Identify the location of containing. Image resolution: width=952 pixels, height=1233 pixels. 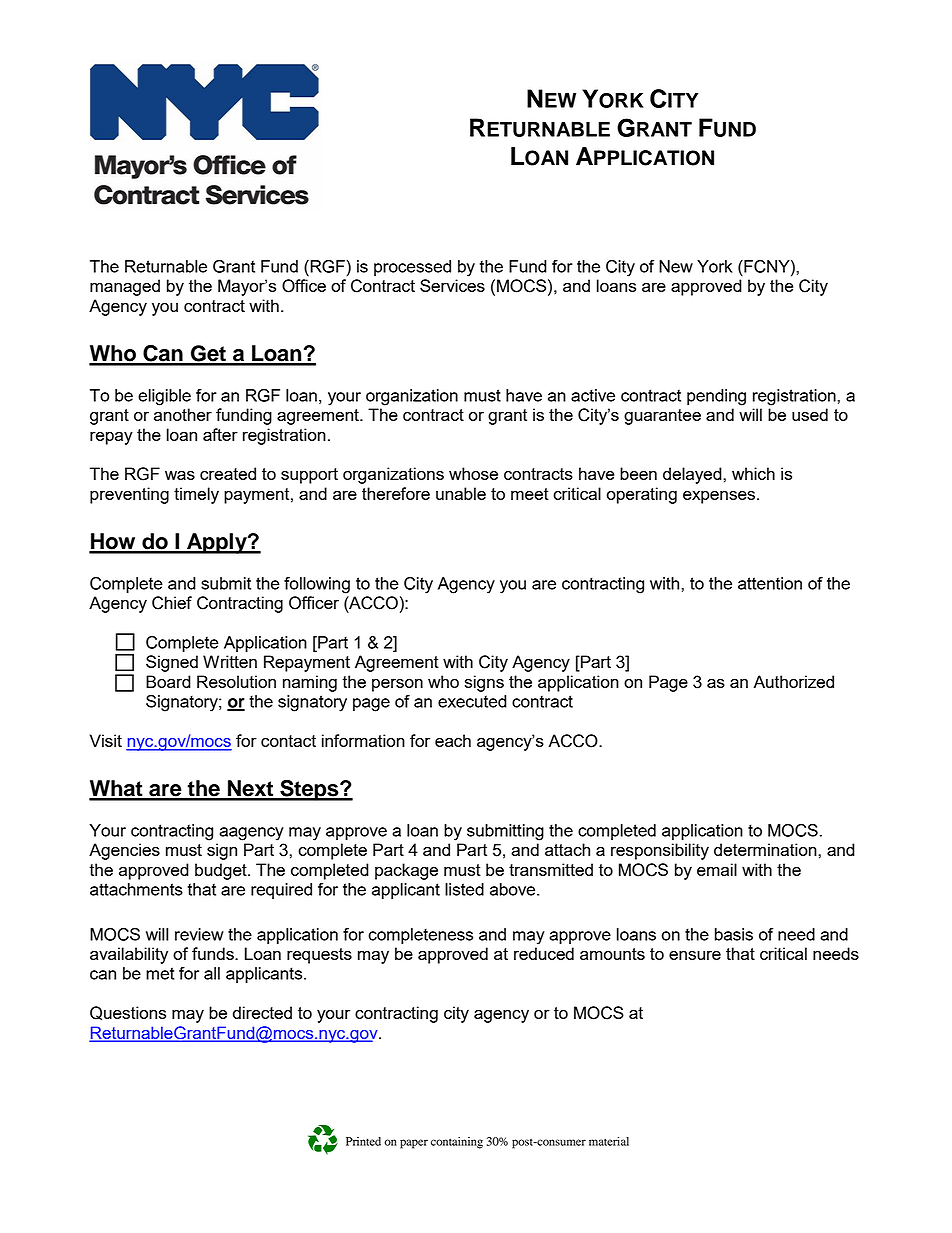
(457, 1143).
